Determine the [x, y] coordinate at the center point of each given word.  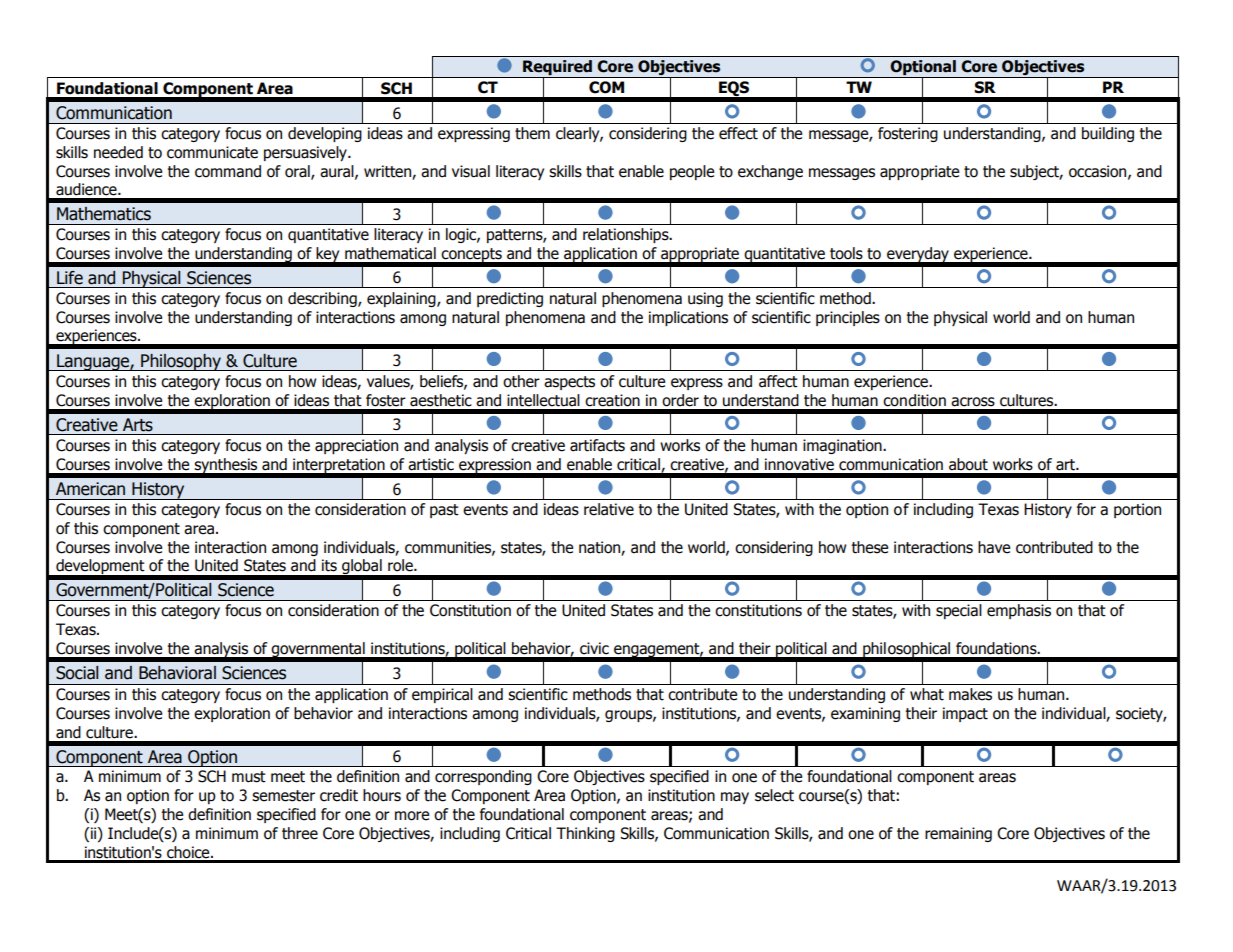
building [1108, 134]
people [692, 172]
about [968, 464]
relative [609, 509]
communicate [212, 152]
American [90, 489]
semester [283, 796]
